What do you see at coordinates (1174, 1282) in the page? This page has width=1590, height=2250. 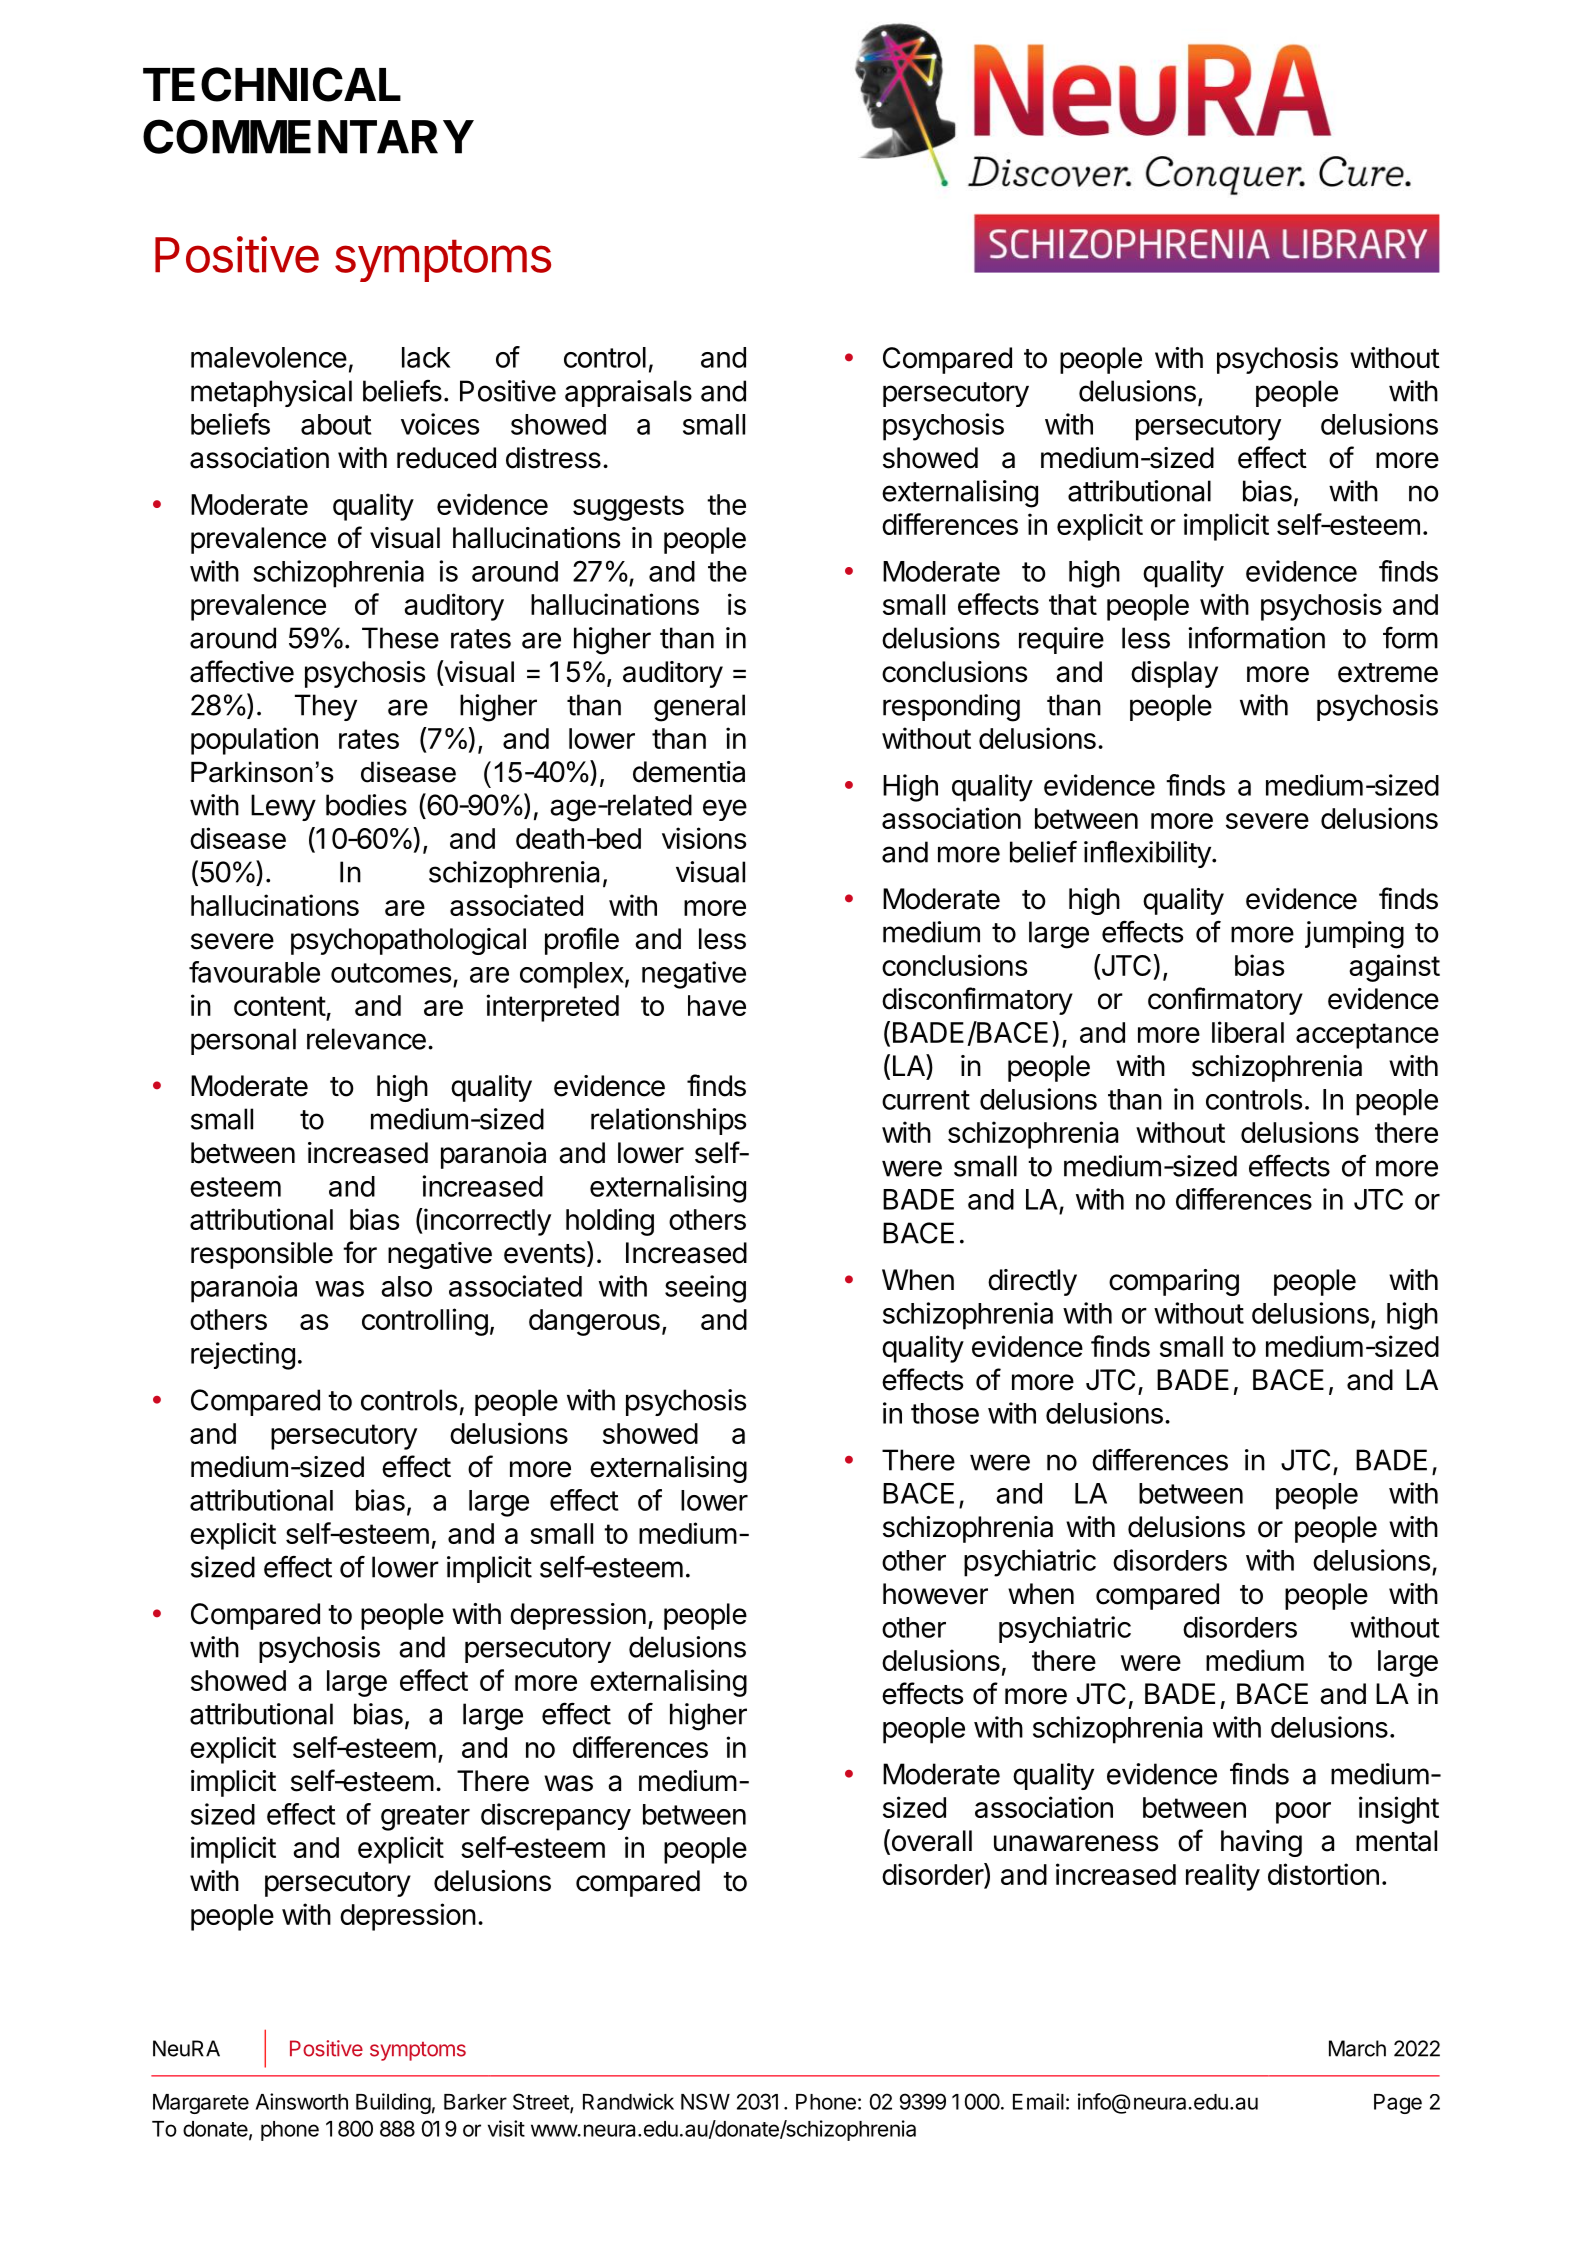 I see `comparing` at bounding box center [1174, 1282].
